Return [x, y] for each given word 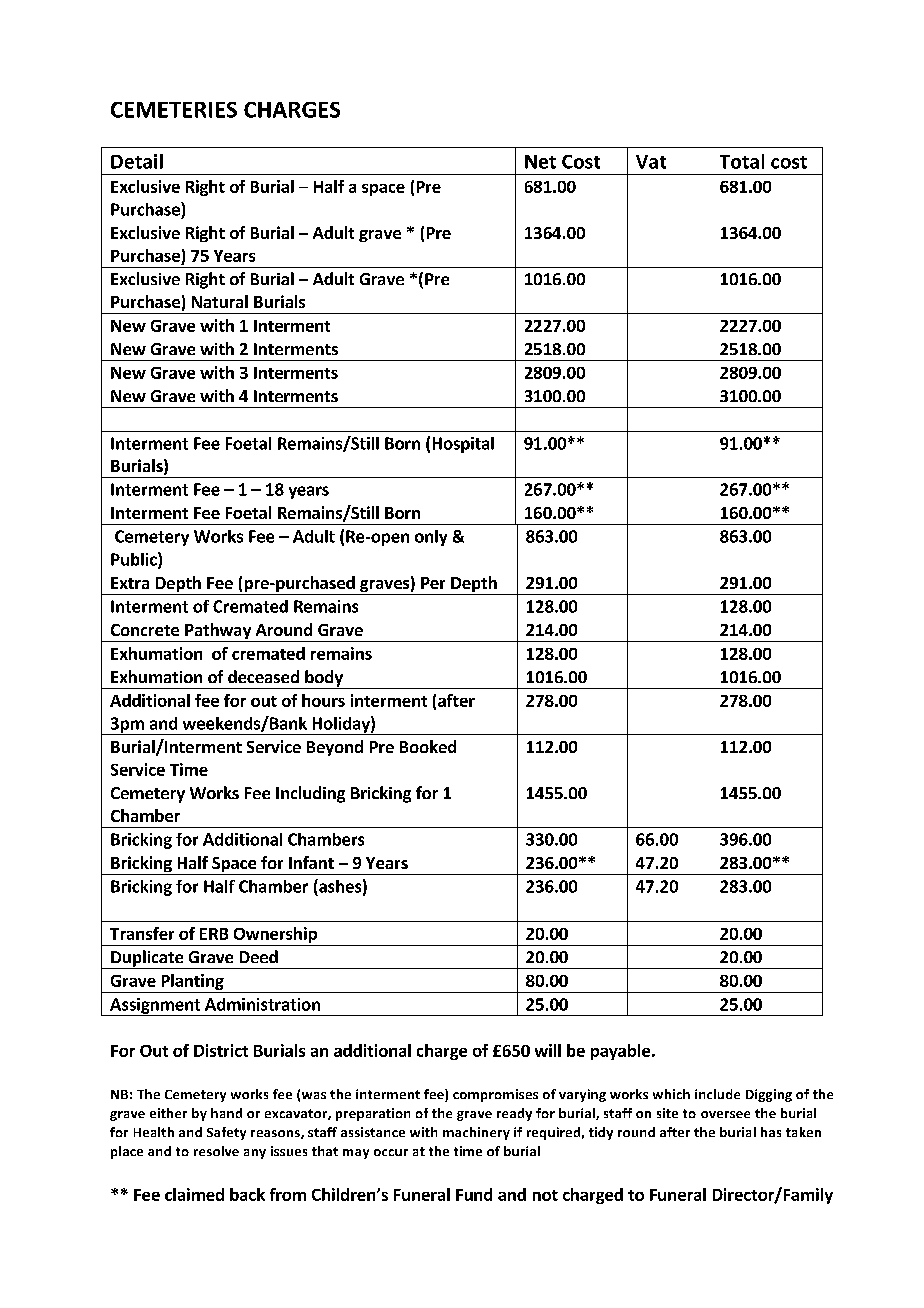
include [717, 1094]
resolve [216, 1151]
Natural [220, 301]
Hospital [463, 445]
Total [742, 161]
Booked [428, 746]
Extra [130, 583]
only [431, 538]
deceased [263, 676]
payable [622, 1052]
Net [540, 162]
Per [433, 583]
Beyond [335, 748]
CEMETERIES [174, 110]
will [548, 1050]
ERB [214, 934]
